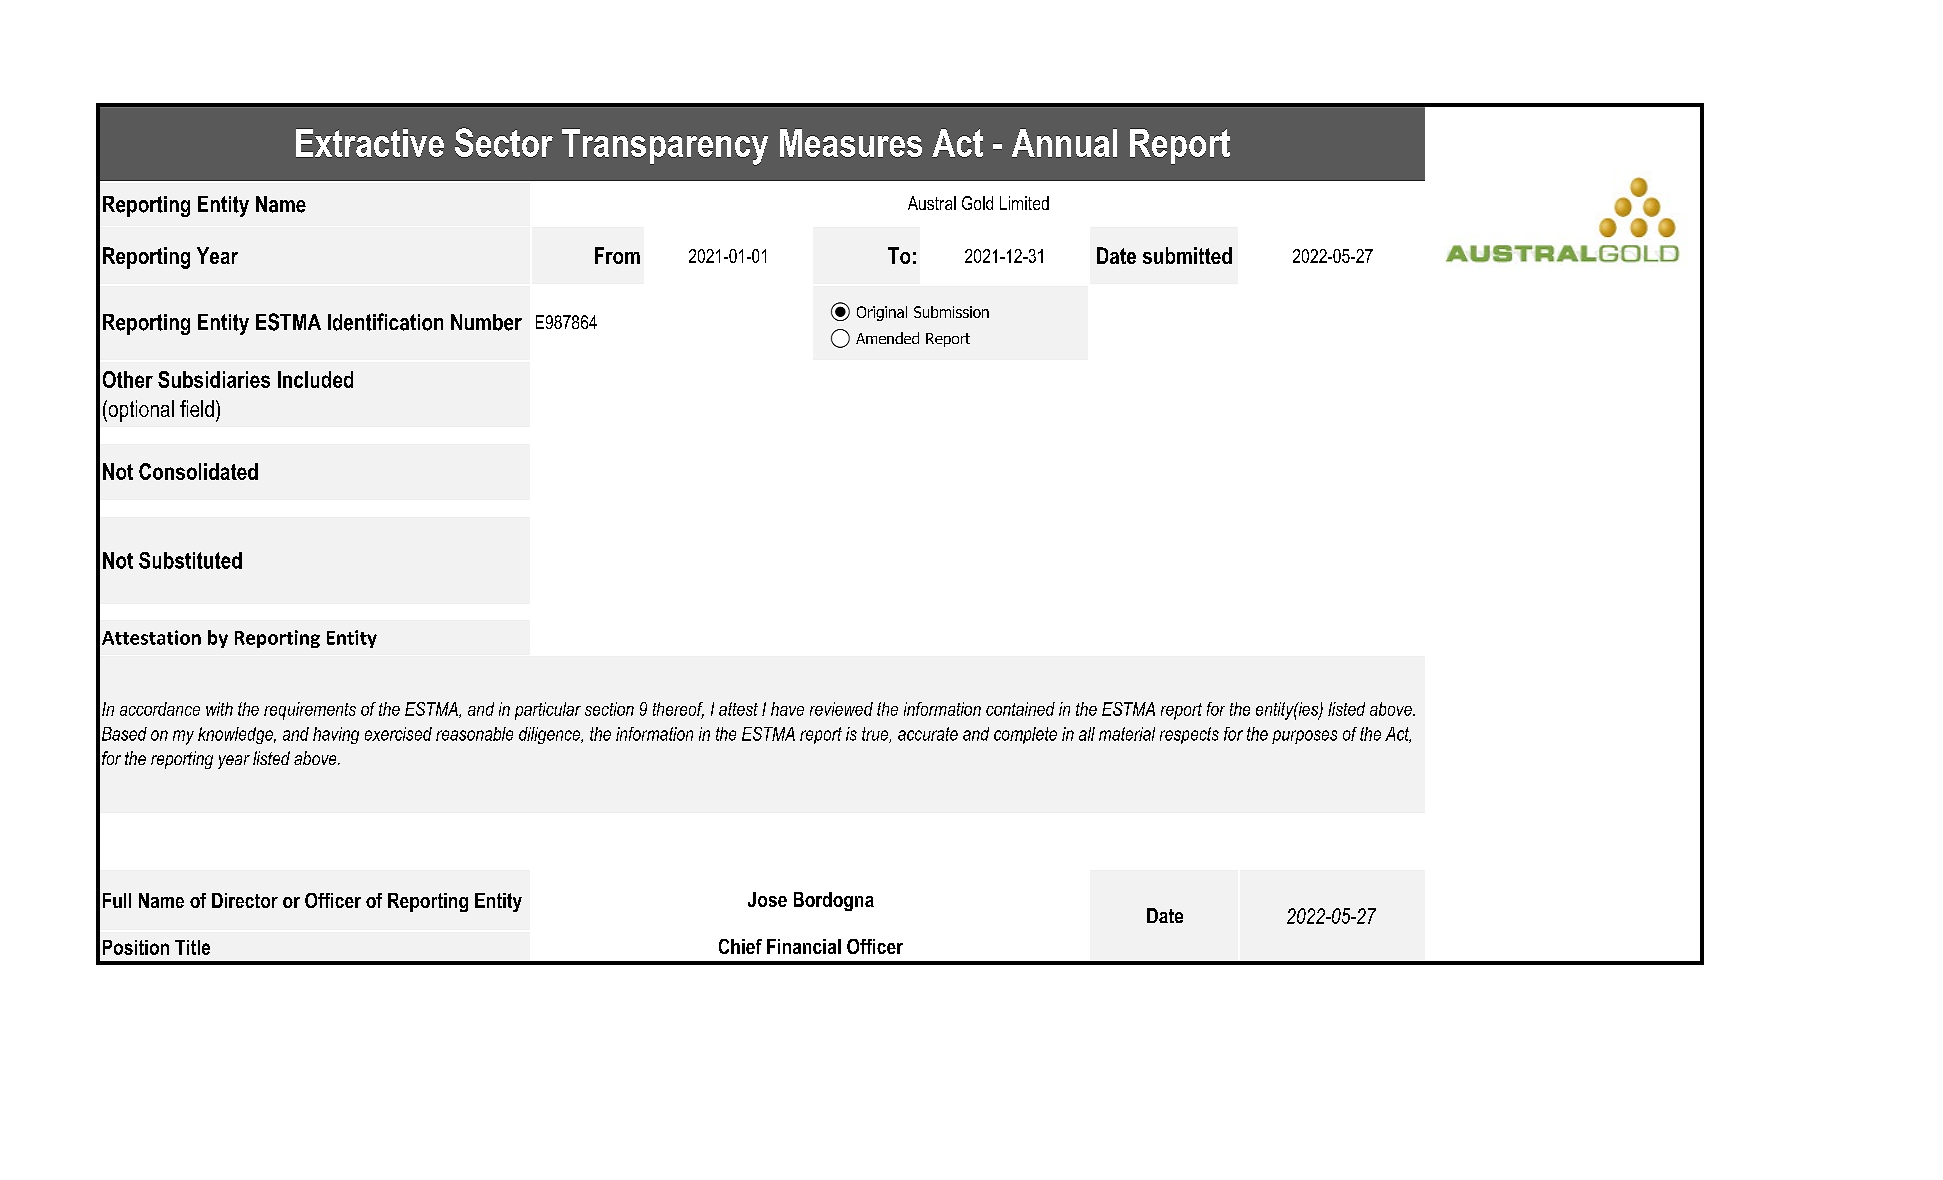  I want to click on Director, so click(245, 900).
